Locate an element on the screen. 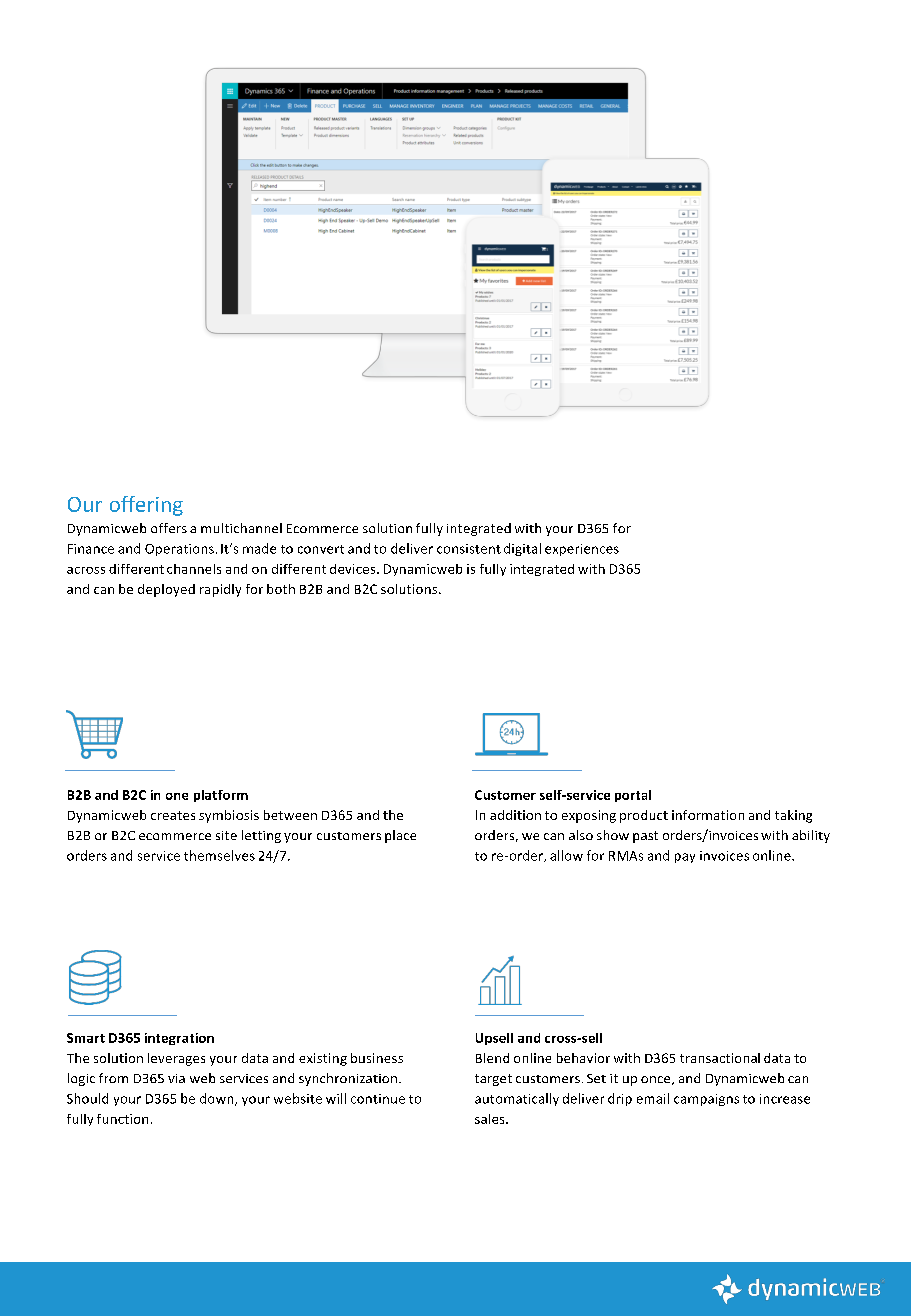 The height and width of the screenshot is (1316, 911). experiences is located at coordinates (582, 550).
